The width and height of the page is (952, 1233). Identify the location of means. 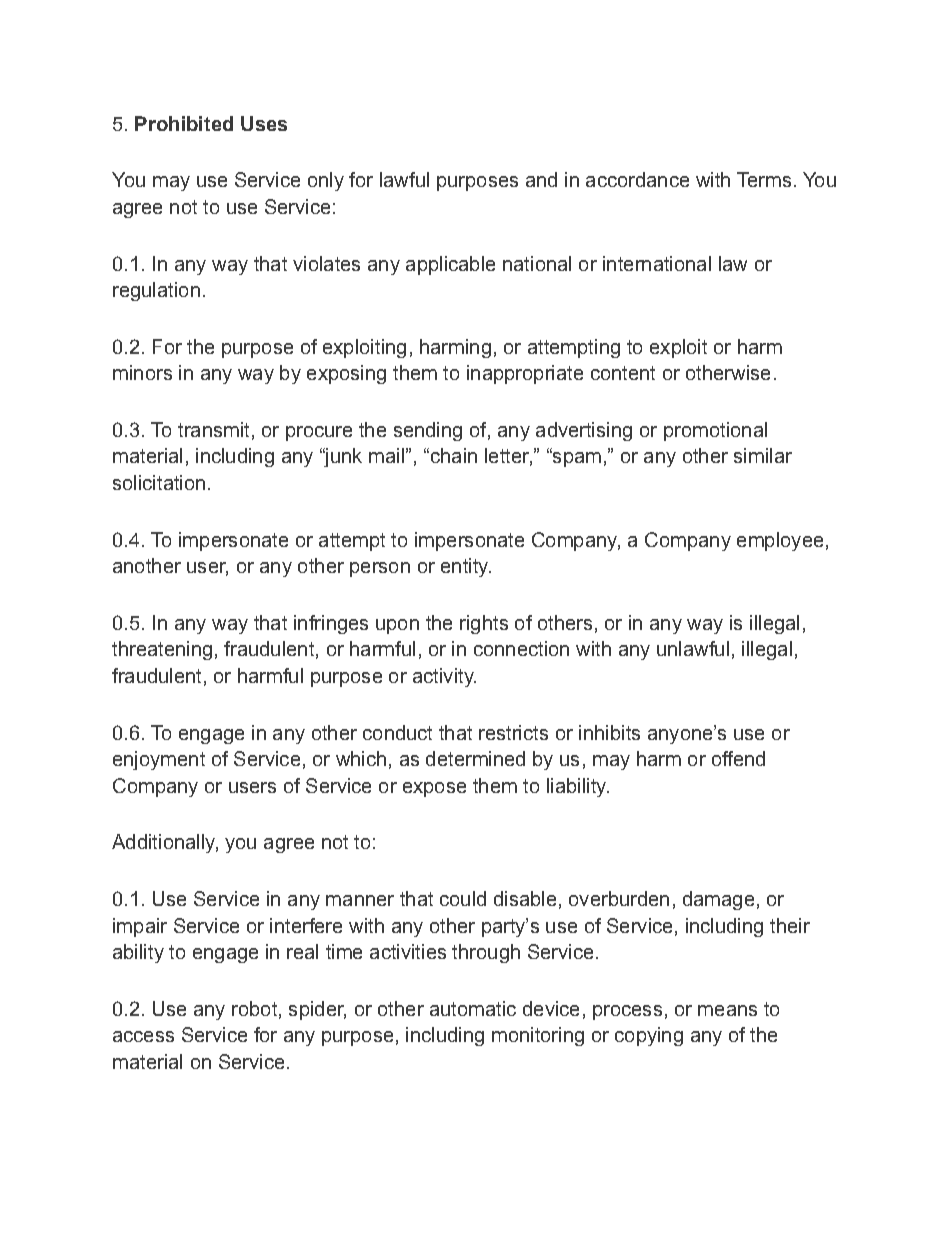
(727, 1010).
